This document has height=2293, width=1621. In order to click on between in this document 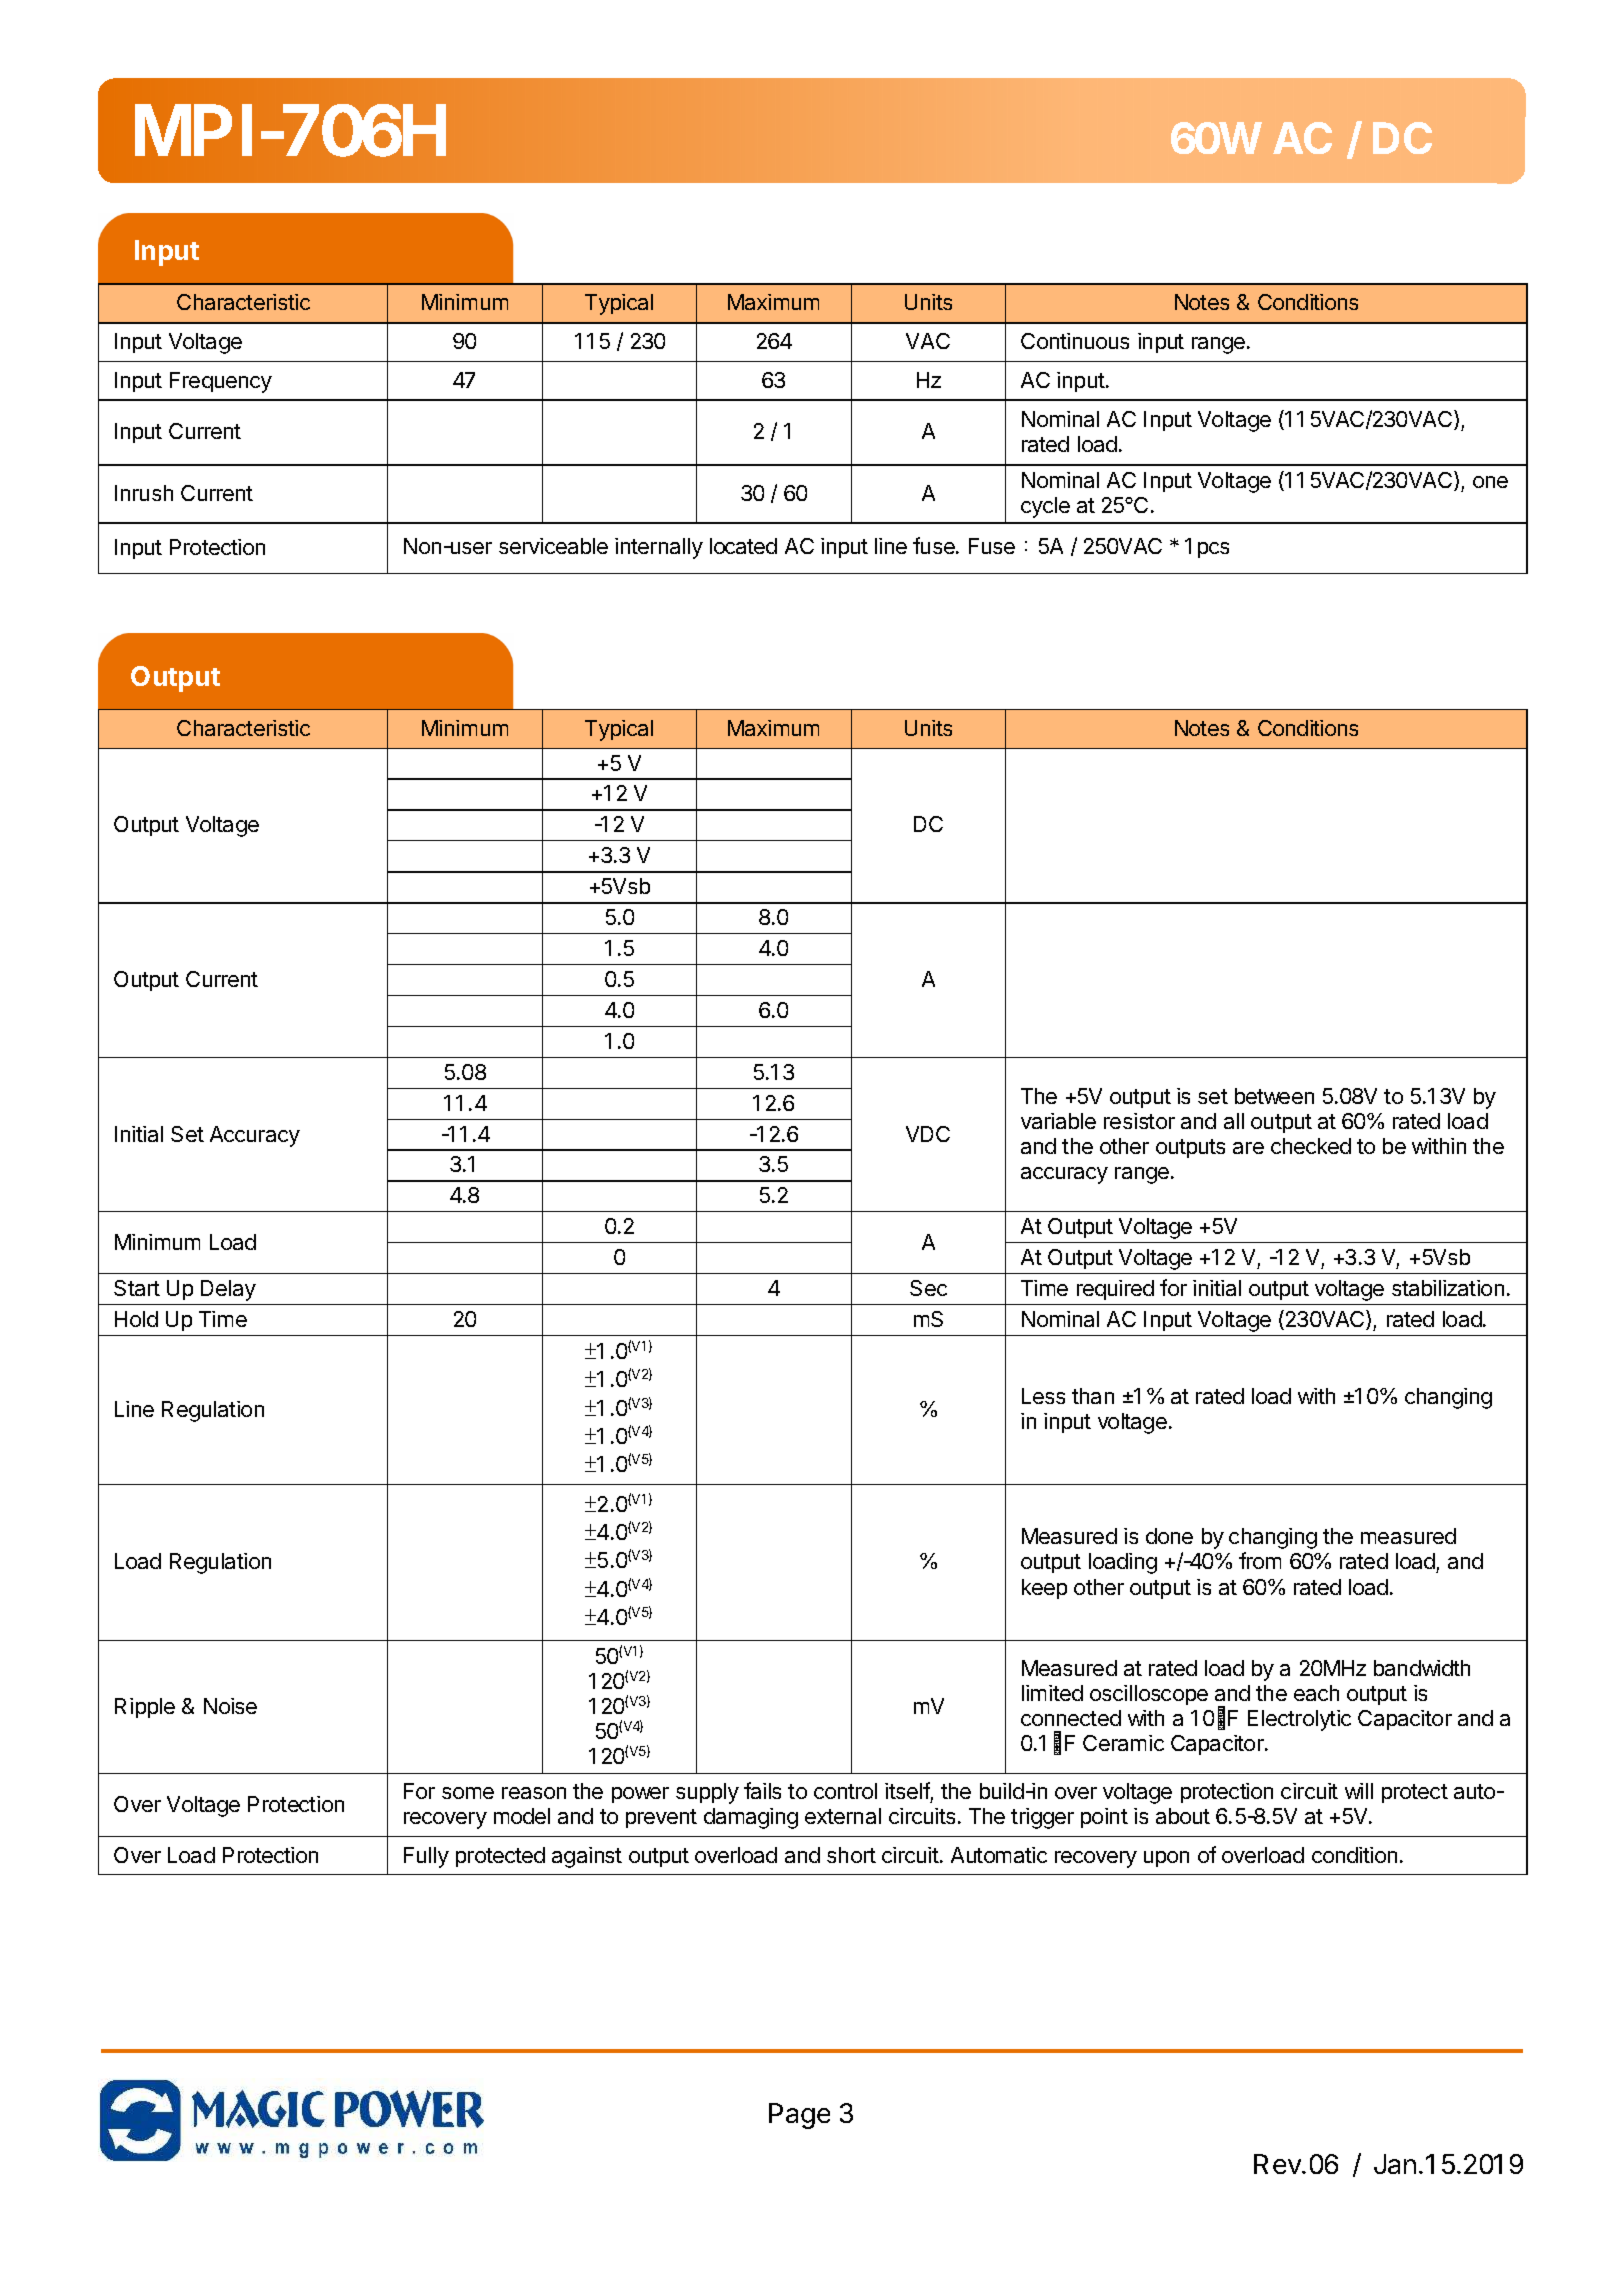, I will do `click(1274, 1096)`.
